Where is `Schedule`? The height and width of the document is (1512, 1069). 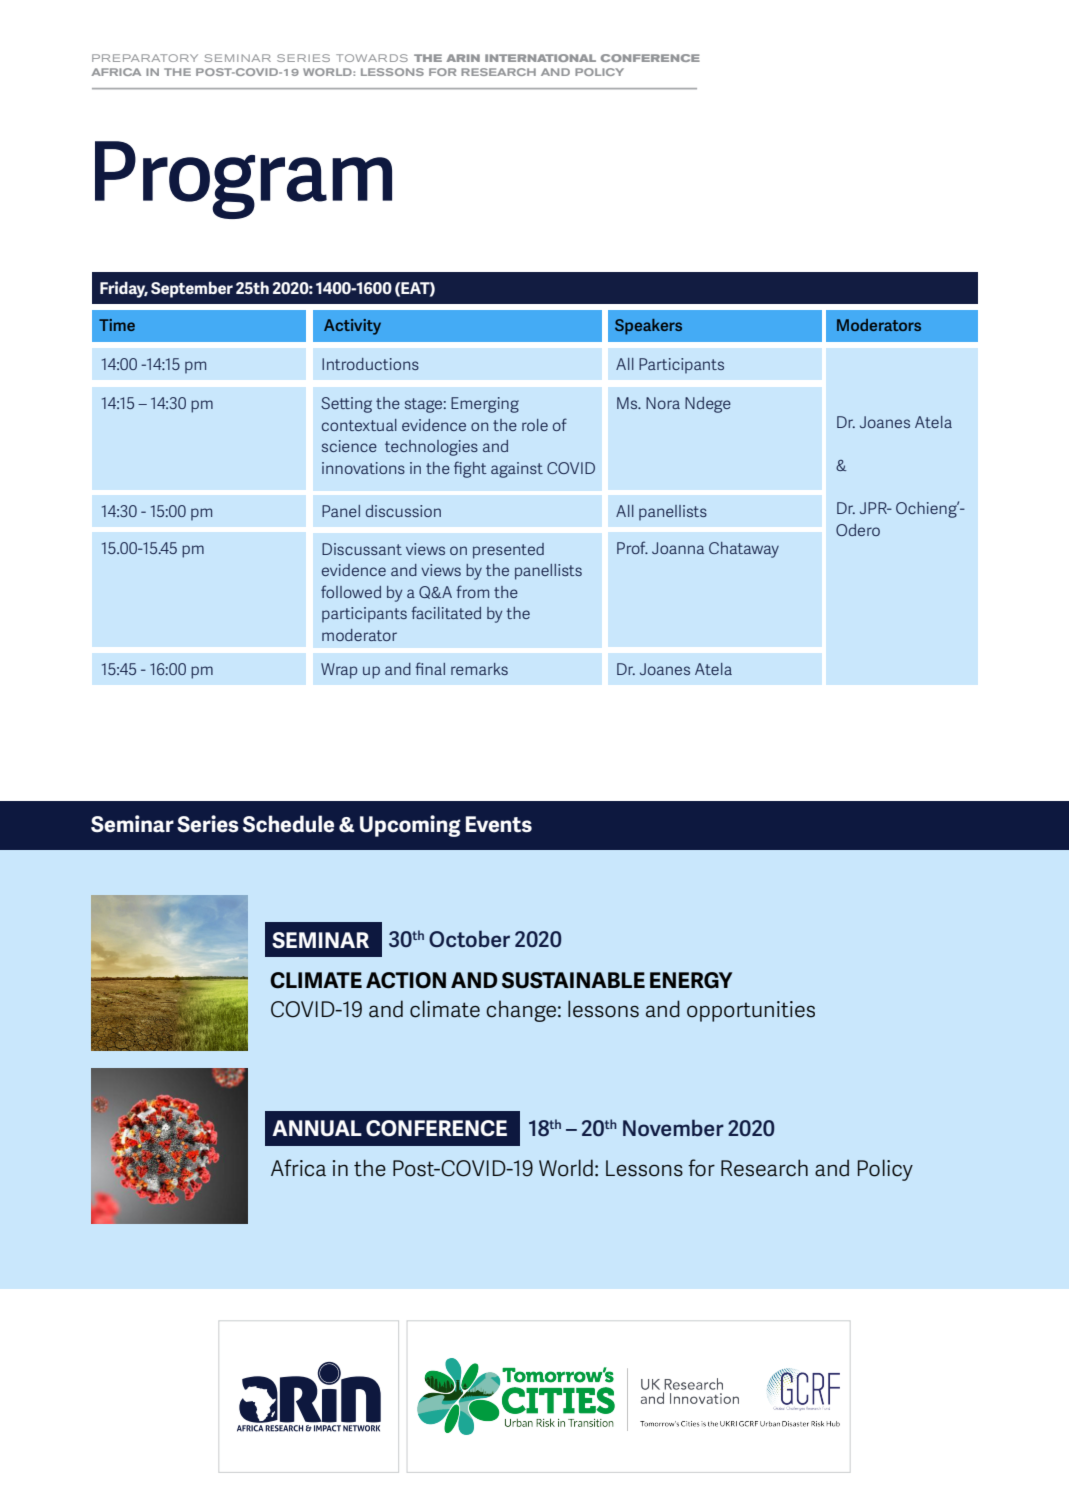
Schedule is located at coordinates (288, 824).
